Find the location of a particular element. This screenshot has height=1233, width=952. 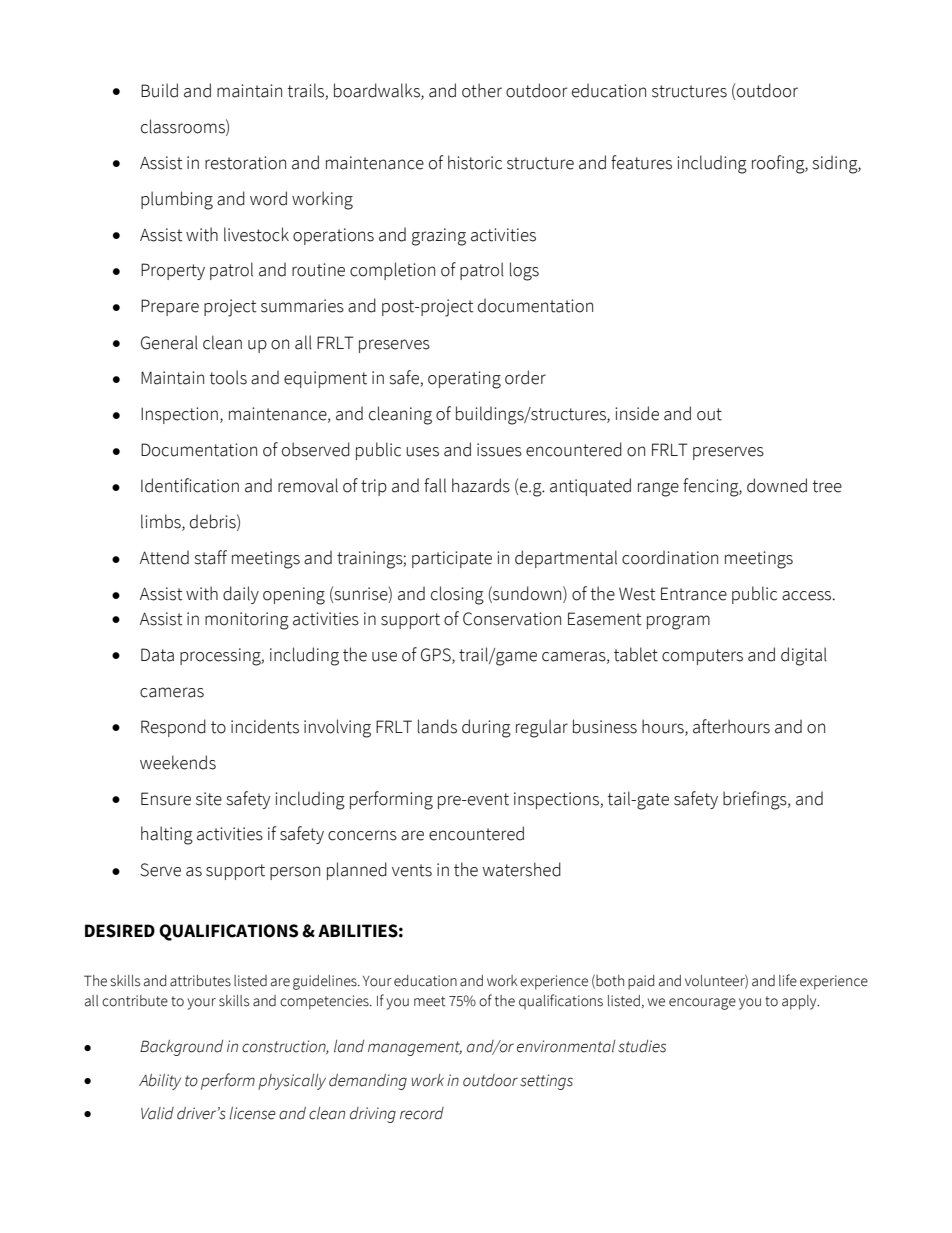

logs is located at coordinates (524, 271).
